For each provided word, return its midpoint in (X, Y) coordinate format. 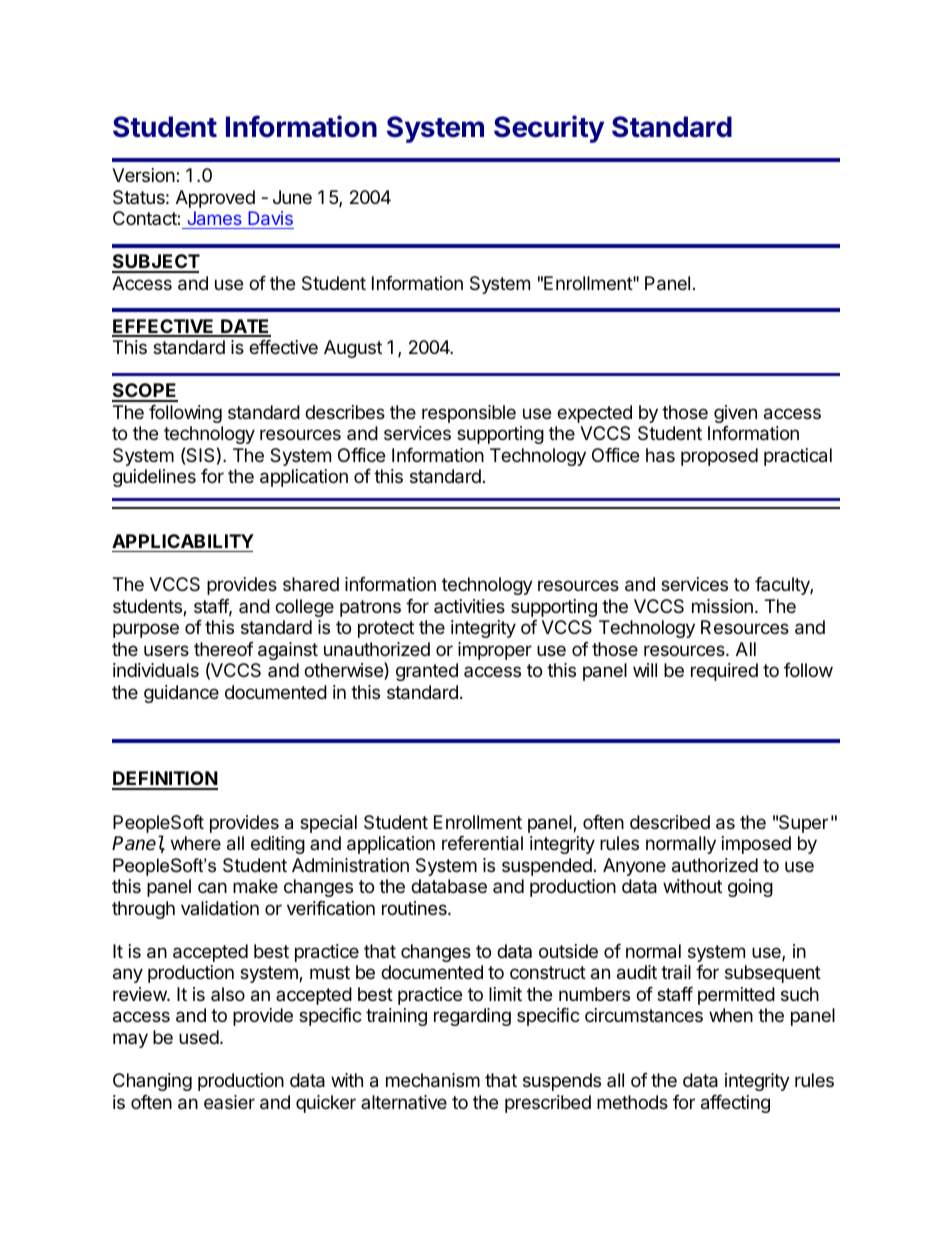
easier (229, 1102)
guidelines (154, 478)
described (670, 822)
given (735, 414)
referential (482, 843)
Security (549, 129)
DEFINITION (165, 780)
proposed (719, 457)
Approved (215, 199)
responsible (469, 414)
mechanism (433, 1080)
